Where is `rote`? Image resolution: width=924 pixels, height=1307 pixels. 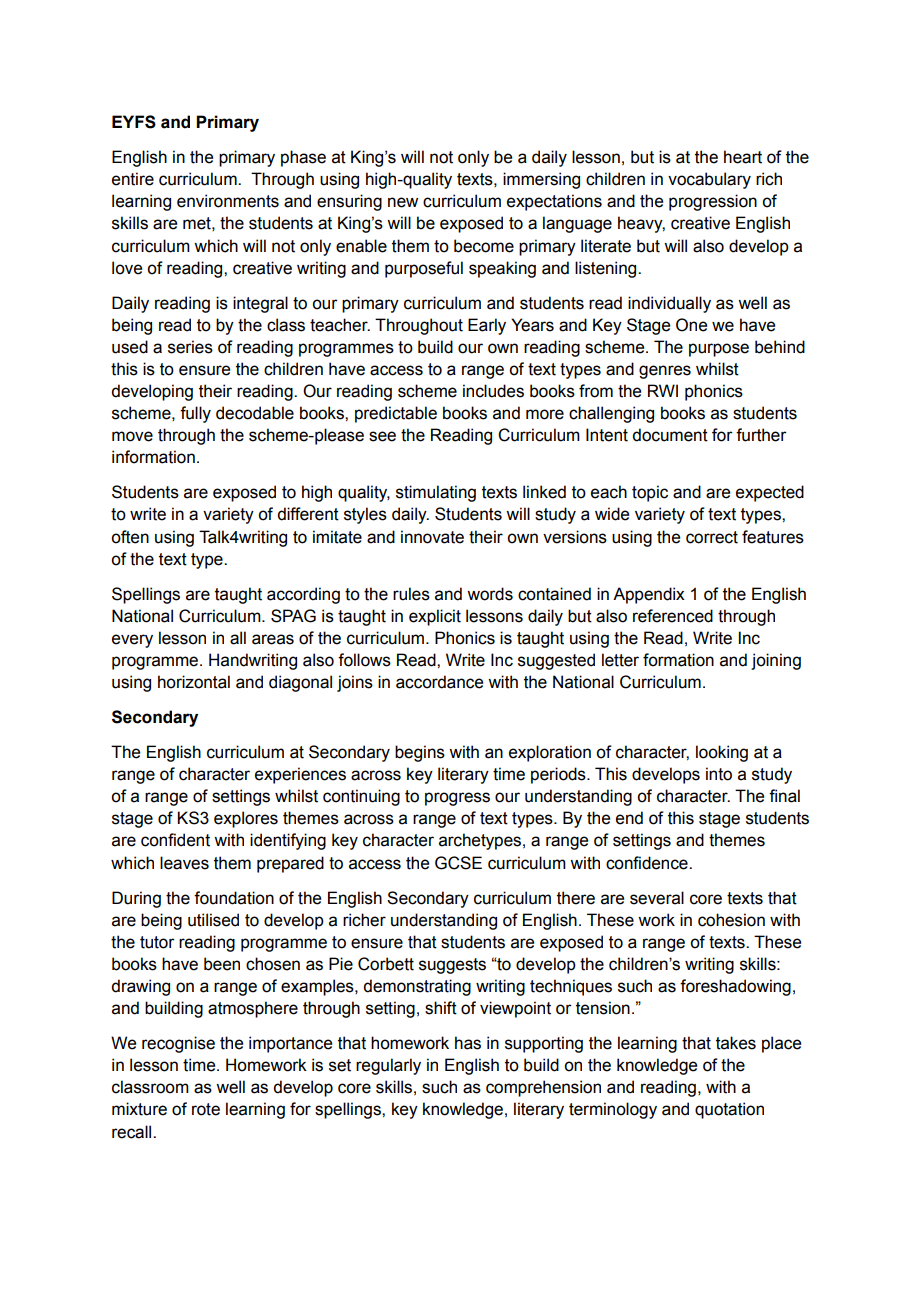 rote is located at coordinates (206, 1109).
